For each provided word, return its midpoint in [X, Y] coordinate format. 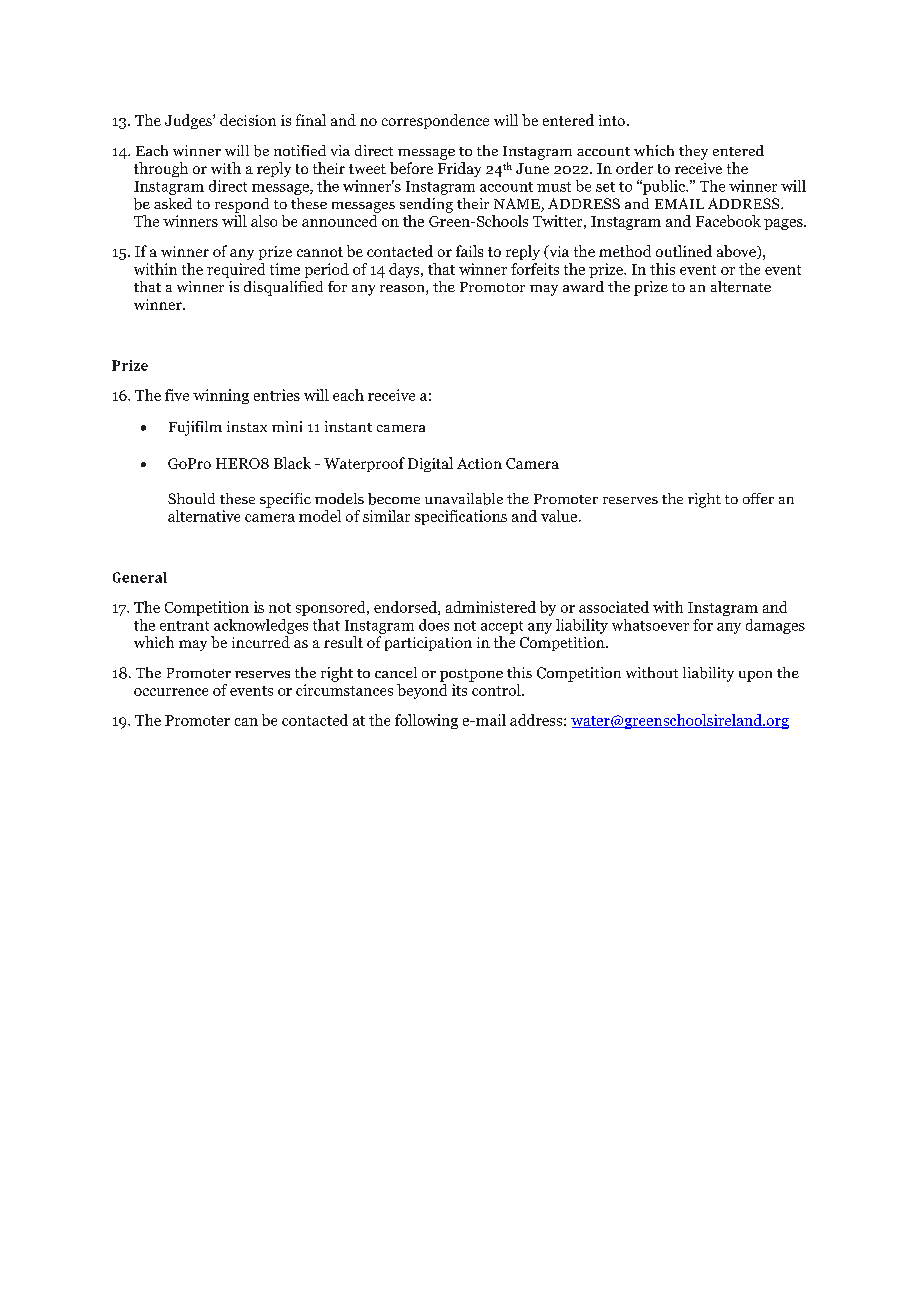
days [405, 270]
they [693, 152]
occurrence [171, 692]
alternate [741, 286]
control [497, 690]
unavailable [464, 499]
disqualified [283, 288]
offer [758, 498]
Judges [189, 121]
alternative [204, 516]
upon [755, 676]
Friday [459, 169]
